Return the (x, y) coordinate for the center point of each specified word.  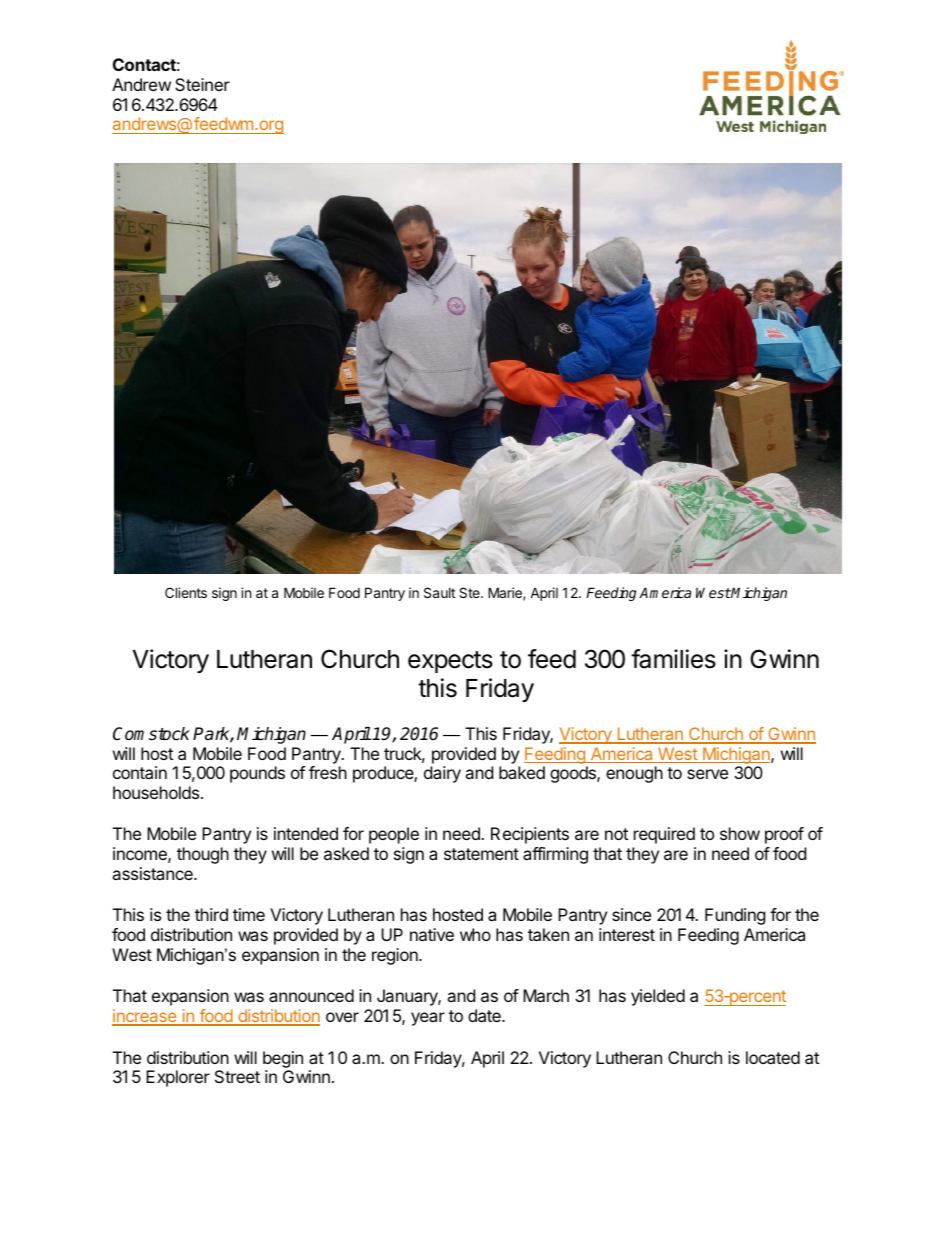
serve (707, 774)
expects (450, 662)
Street (237, 1076)
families (673, 659)
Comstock (151, 734)
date (485, 1015)
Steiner (202, 84)
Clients (186, 592)
